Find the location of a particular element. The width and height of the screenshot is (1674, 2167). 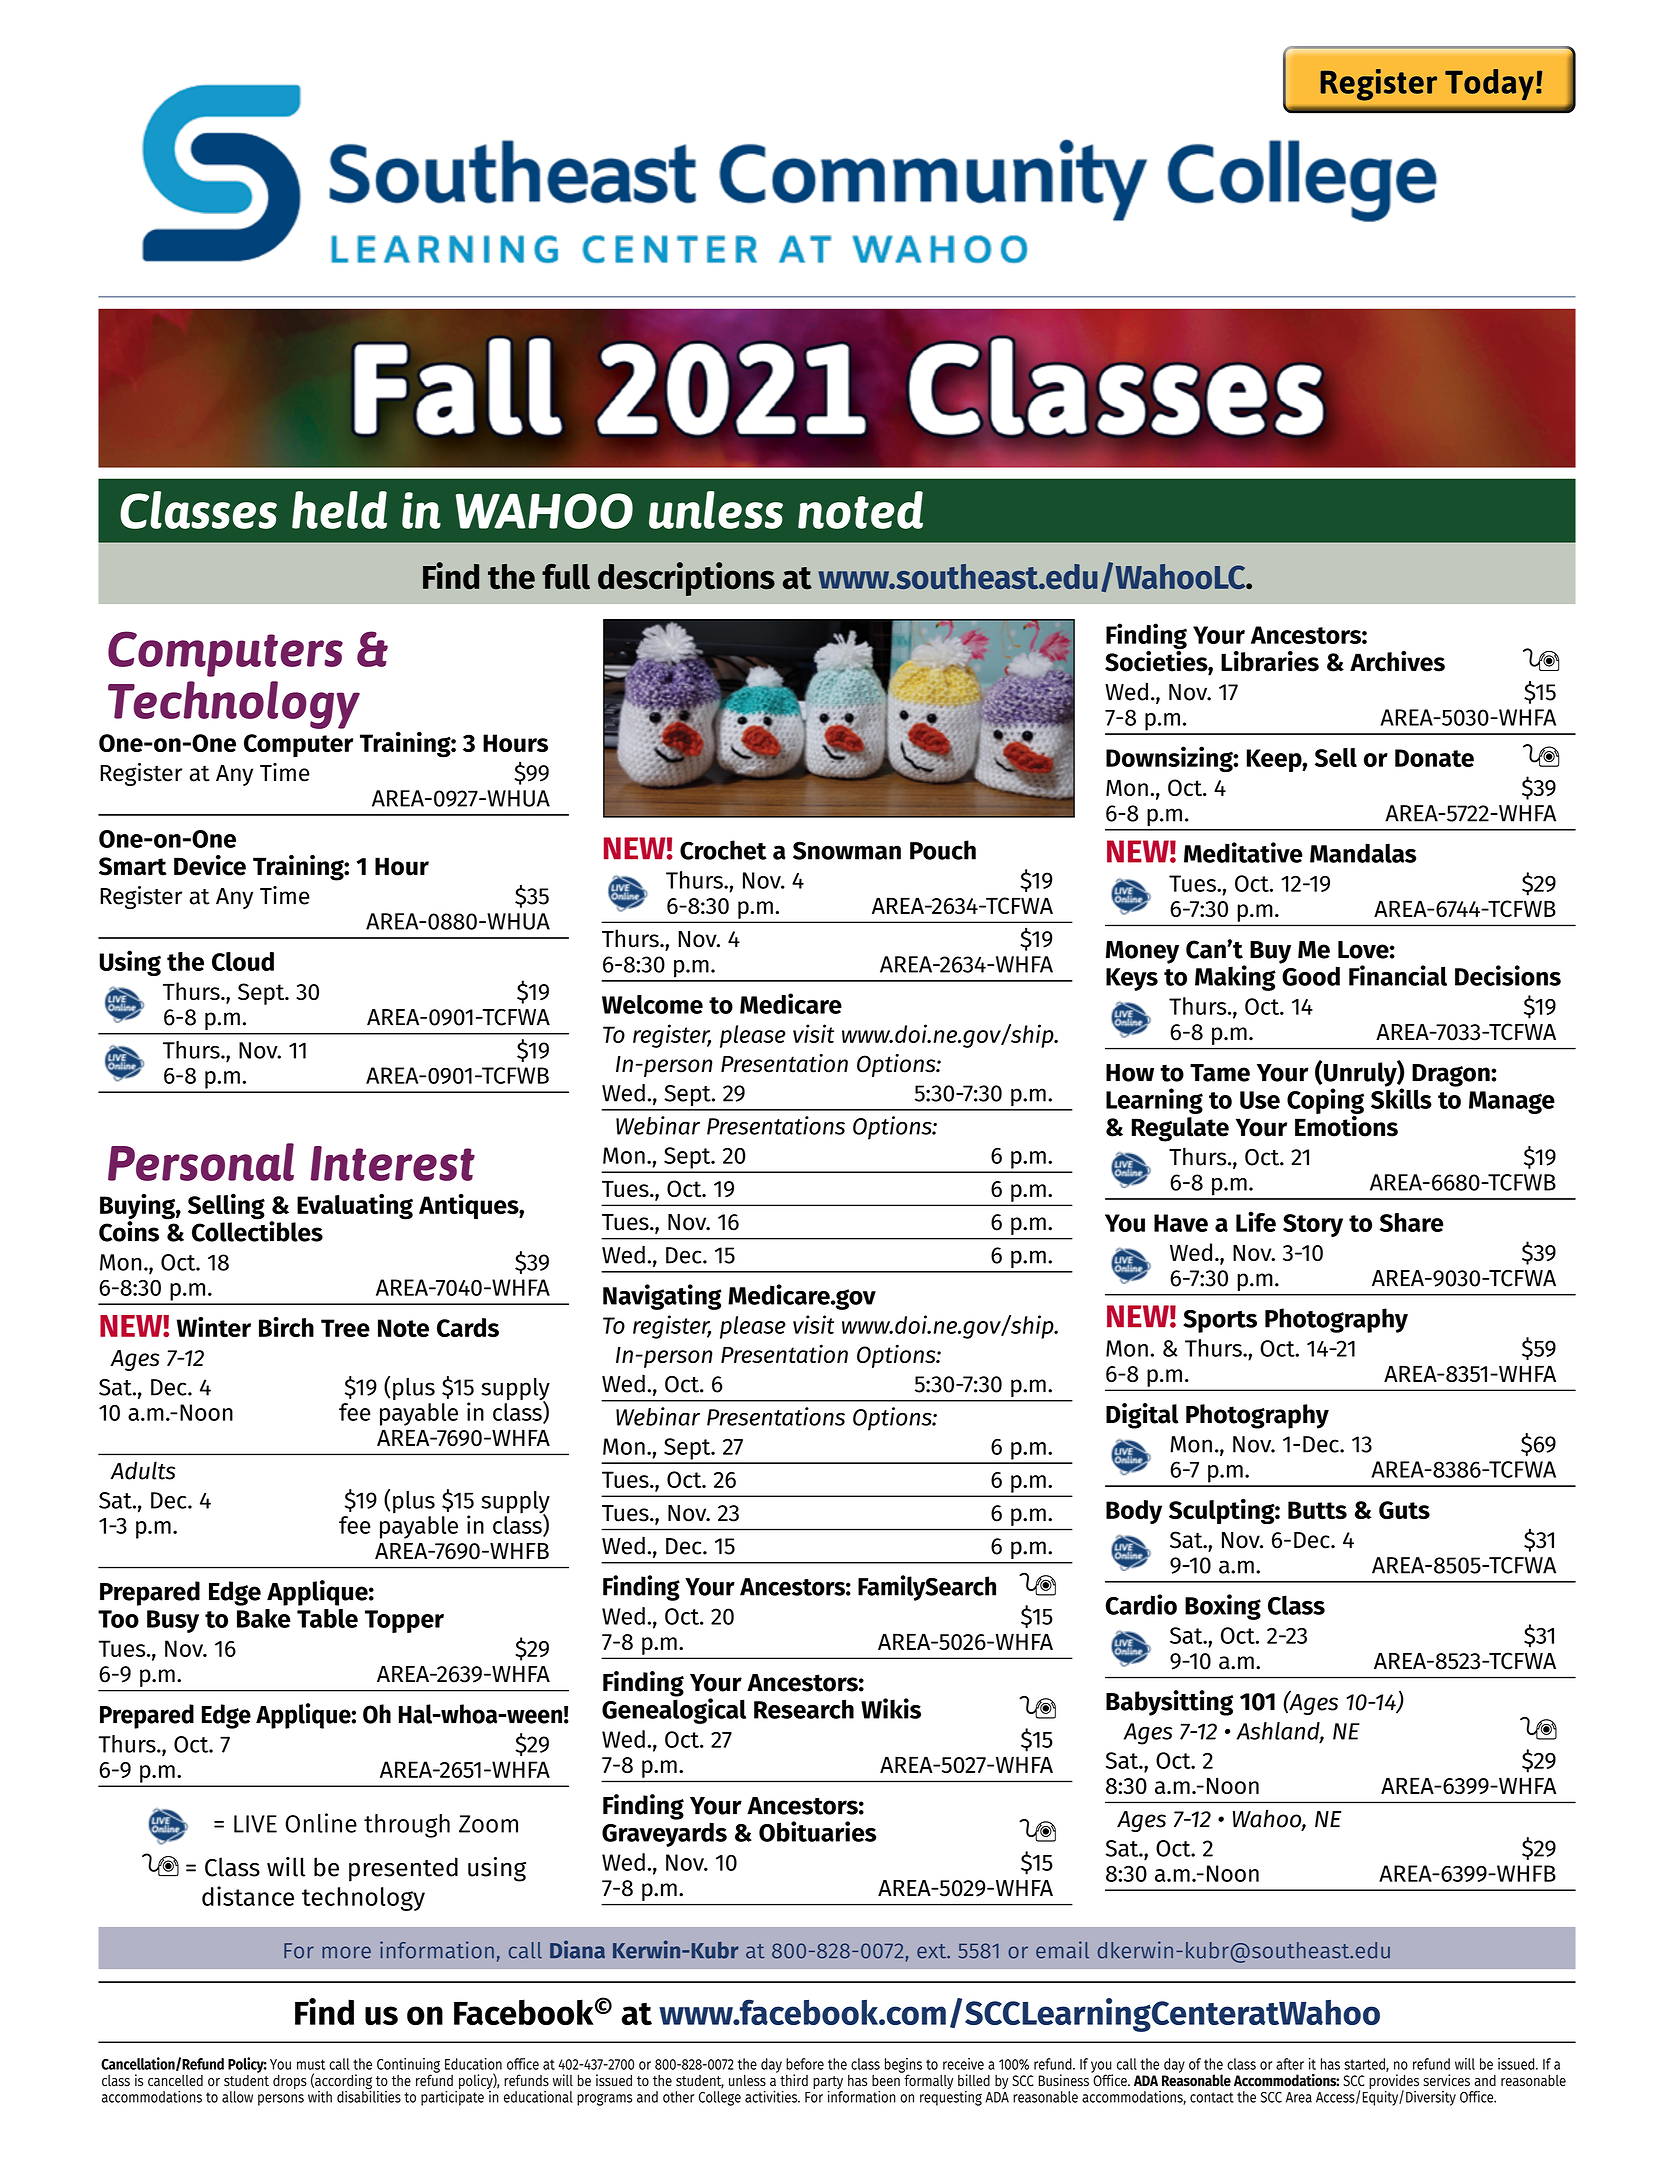

Navigating is located at coordinates (662, 1297).
